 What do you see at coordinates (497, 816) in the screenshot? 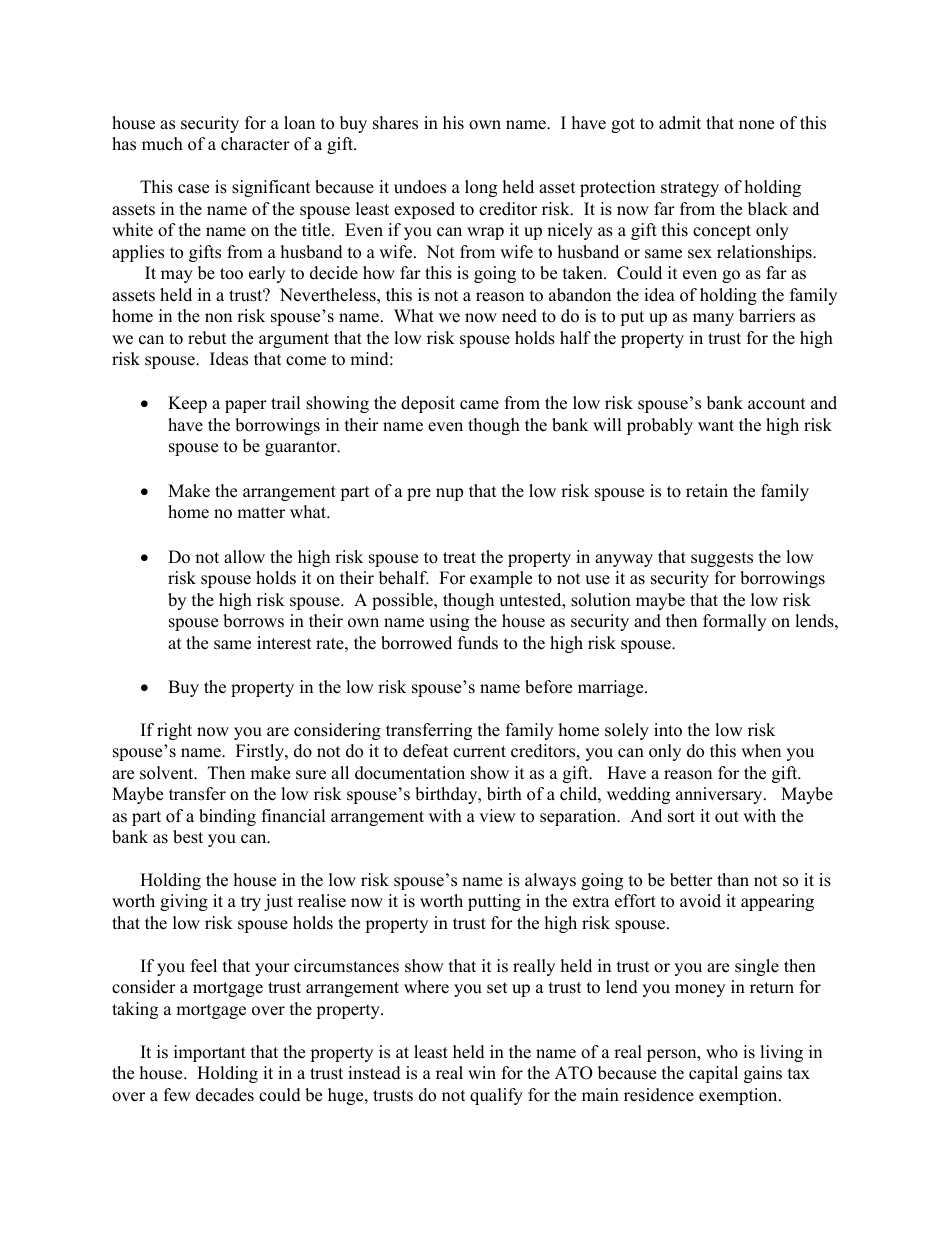
I see `view` at bounding box center [497, 816].
